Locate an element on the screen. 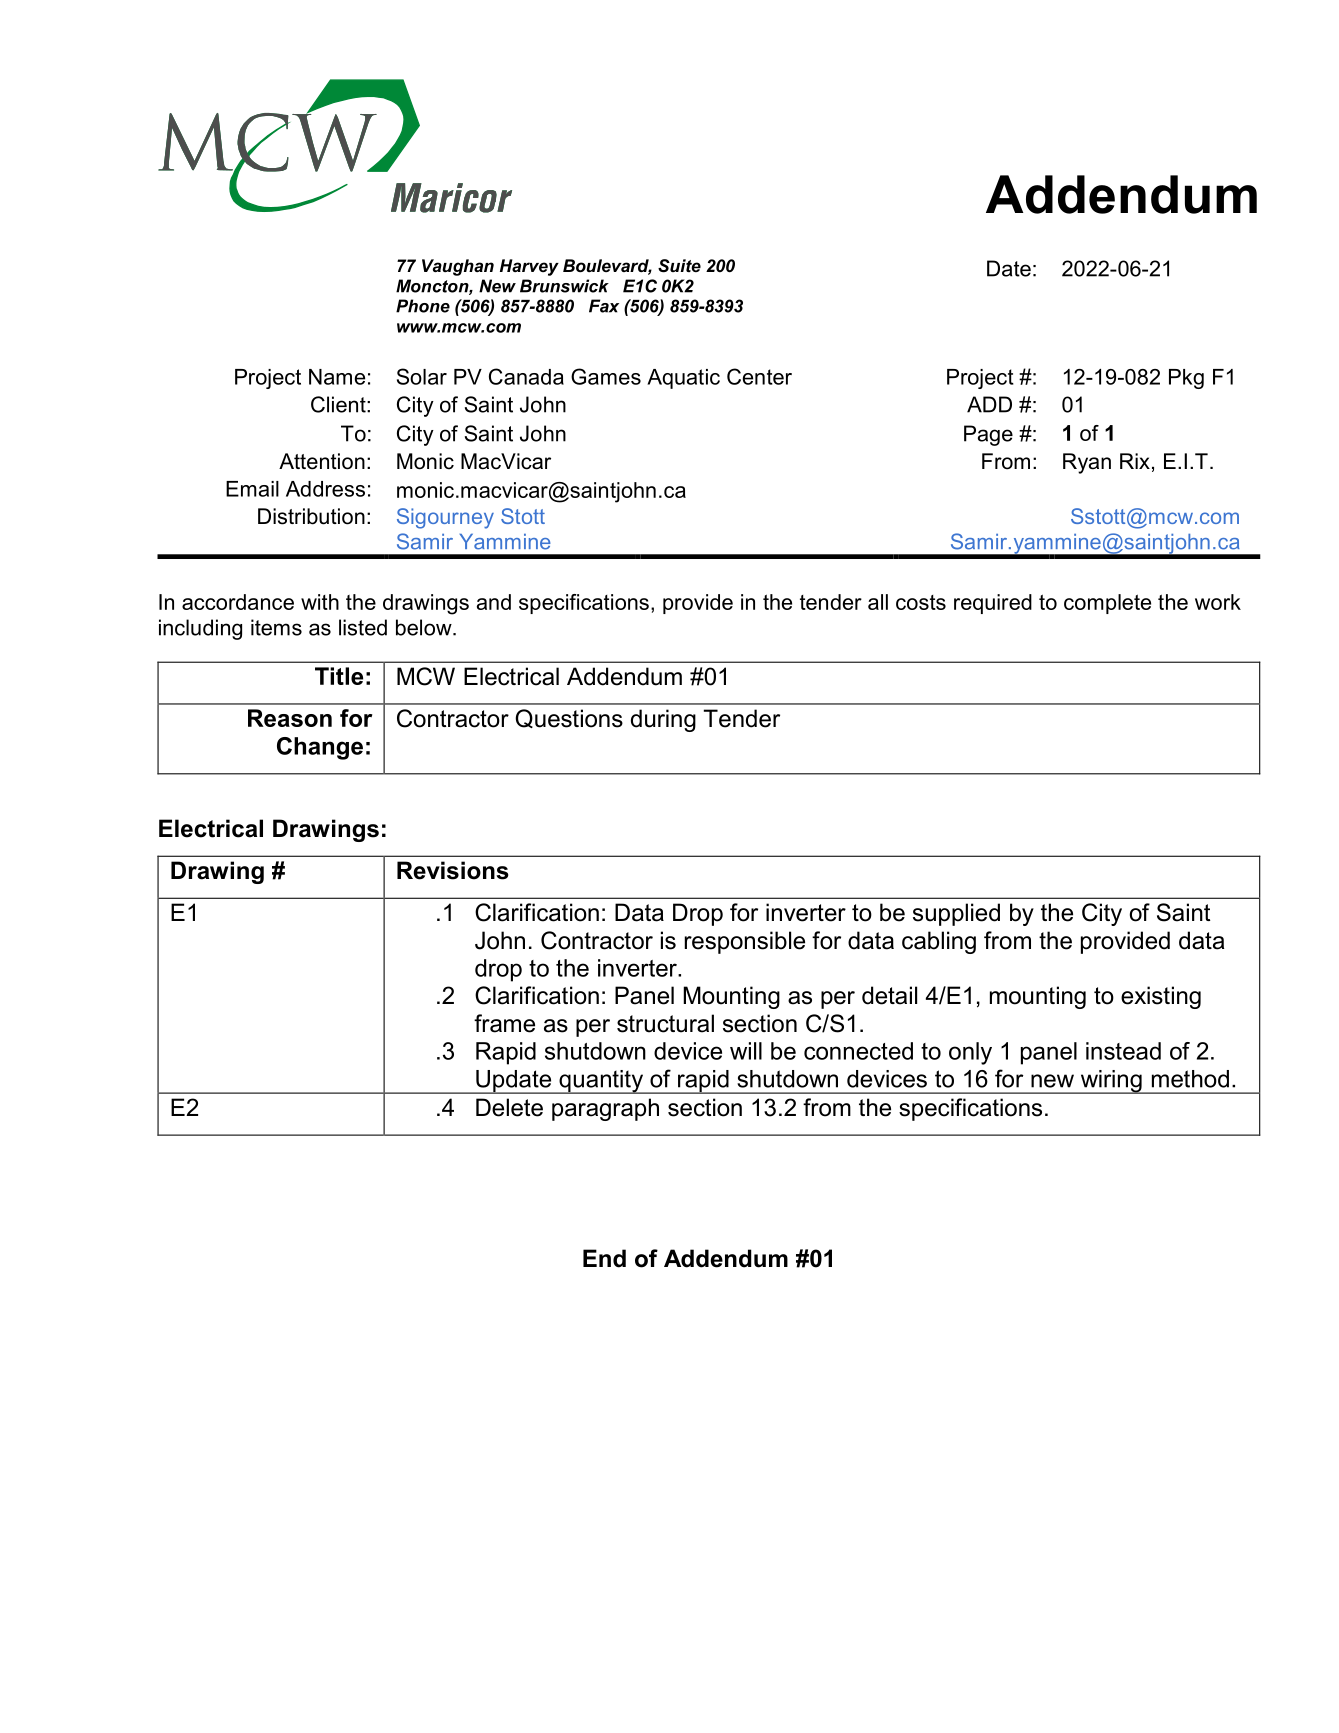  wiring is located at coordinates (1111, 1082).
